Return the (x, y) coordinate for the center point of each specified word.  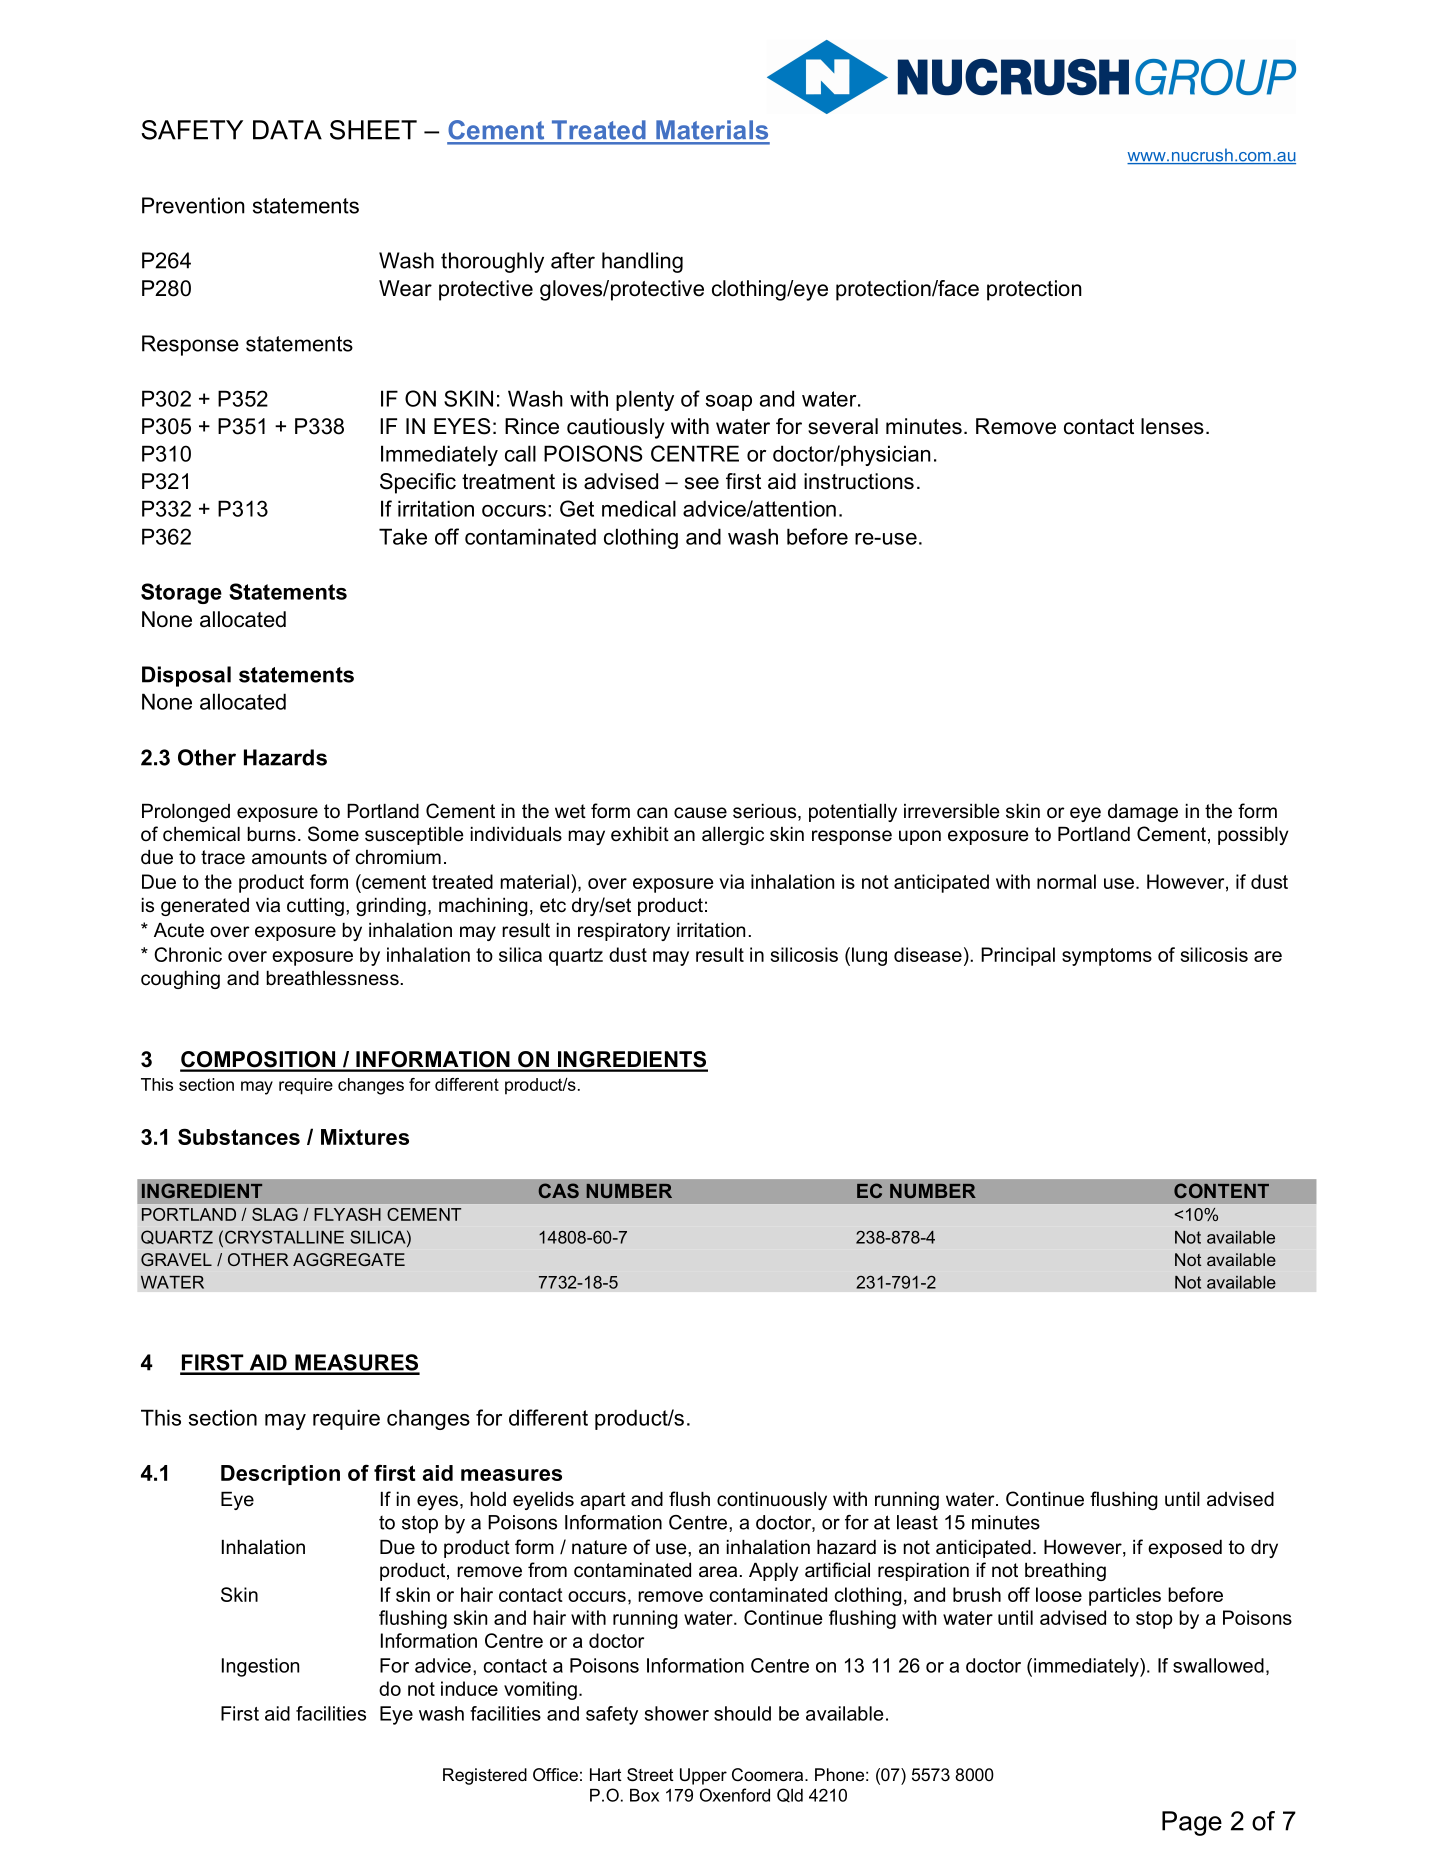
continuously (772, 1501)
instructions (859, 481)
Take (403, 536)
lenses (1172, 426)
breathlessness (333, 978)
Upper (703, 1776)
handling (642, 262)
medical (639, 508)
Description (280, 1475)
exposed (1185, 1549)
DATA (287, 130)
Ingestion (260, 1667)
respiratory (624, 932)
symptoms (1107, 957)
